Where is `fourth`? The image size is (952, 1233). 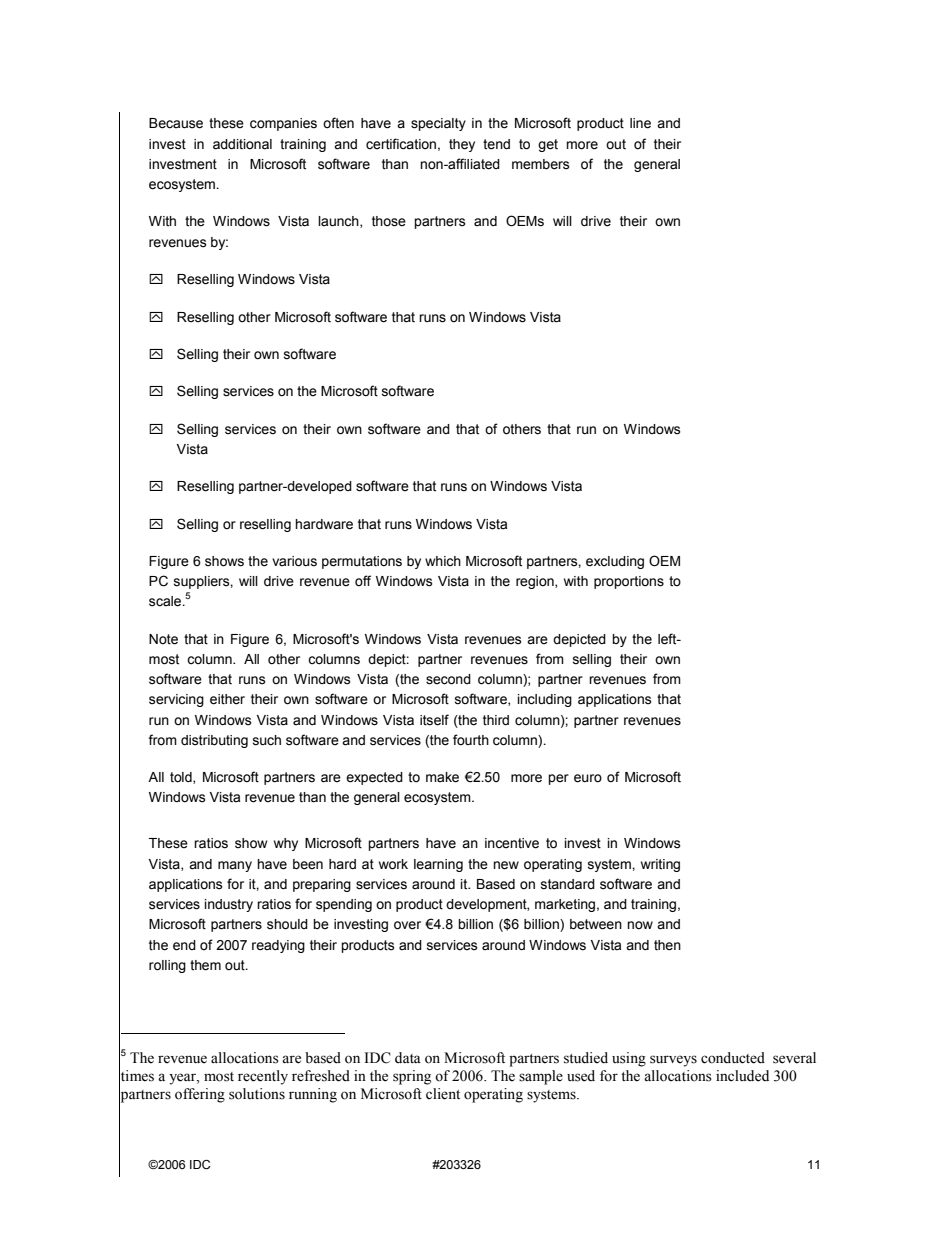
fourth is located at coordinates (471, 740).
